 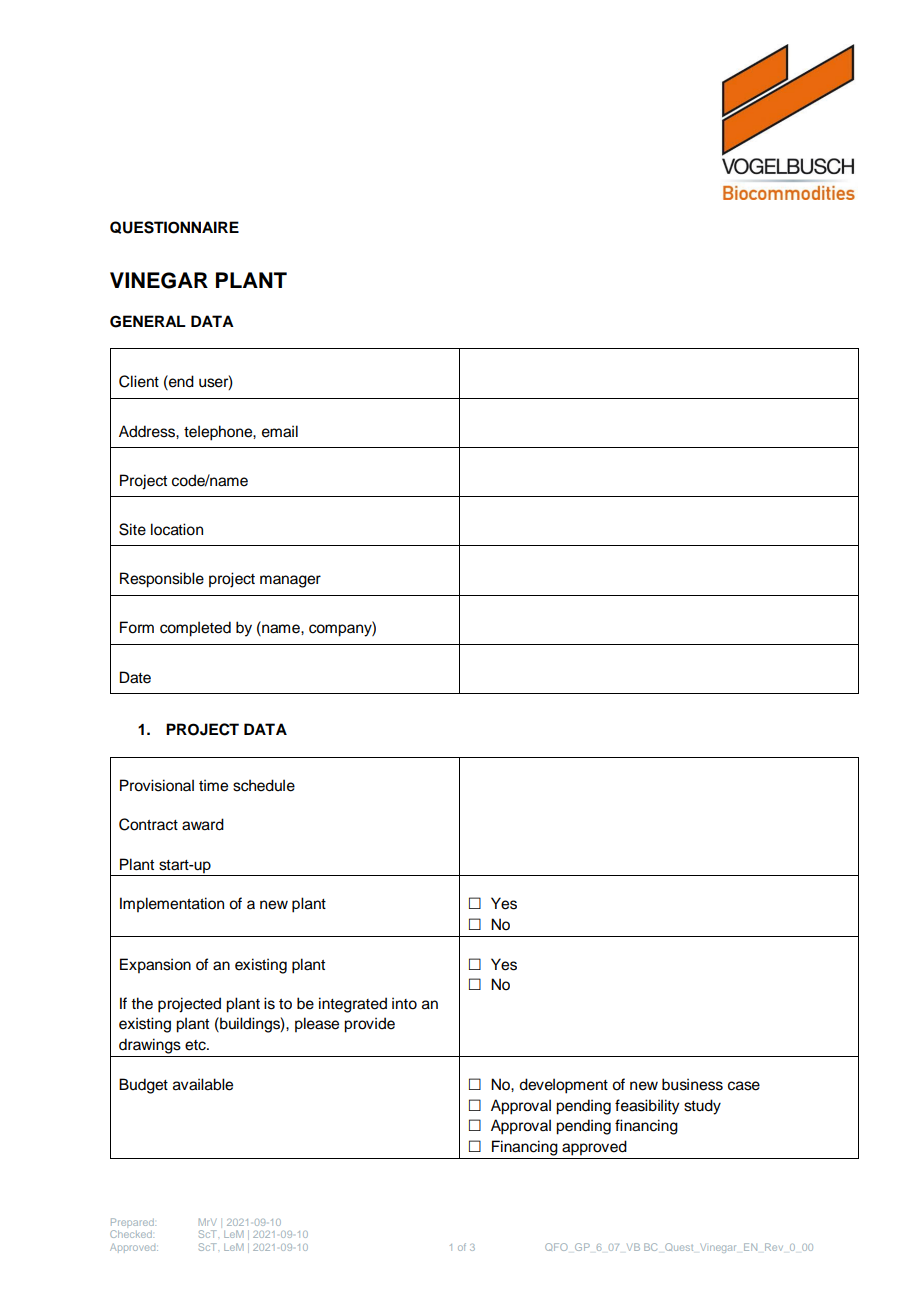 What do you see at coordinates (290, 581) in the page?
I see `manager` at bounding box center [290, 581].
